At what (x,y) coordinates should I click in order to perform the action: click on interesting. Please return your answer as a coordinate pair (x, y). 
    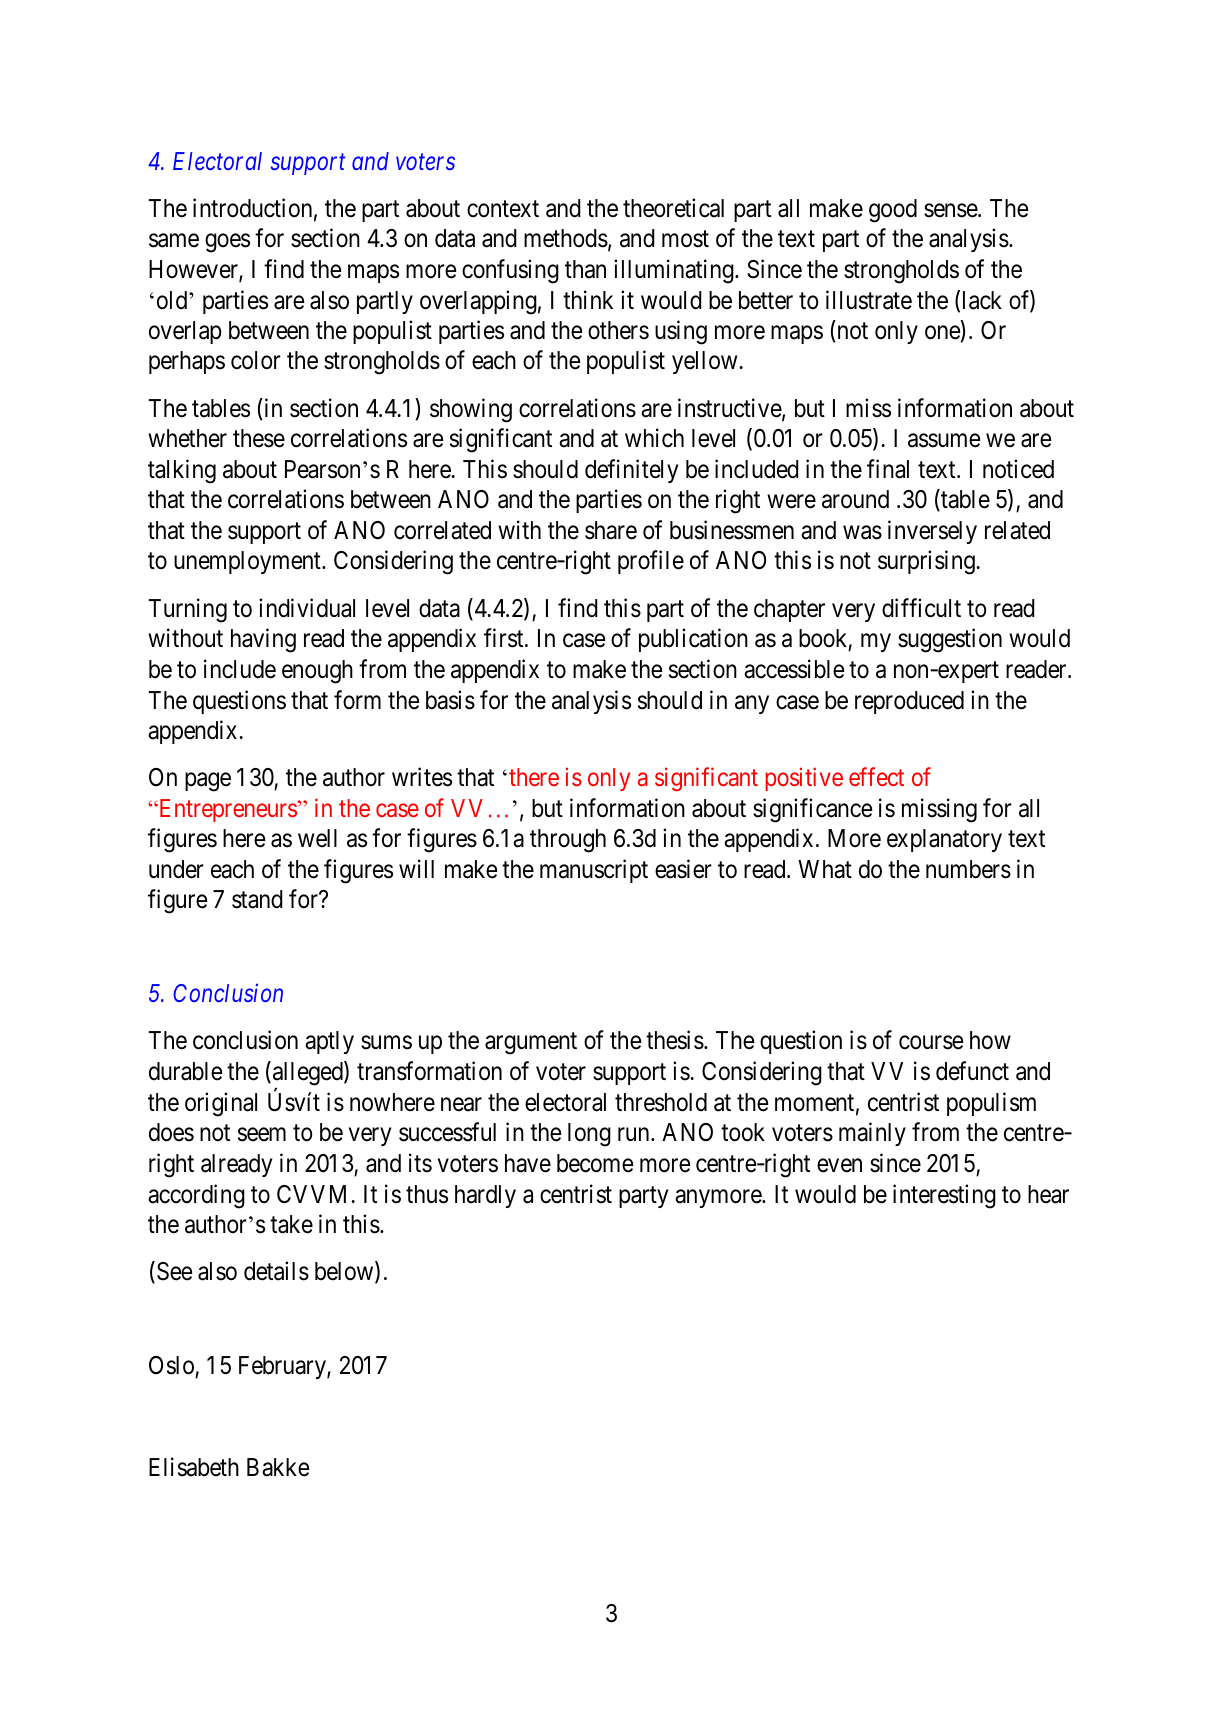
    Looking at the image, I should click on (944, 1196).
